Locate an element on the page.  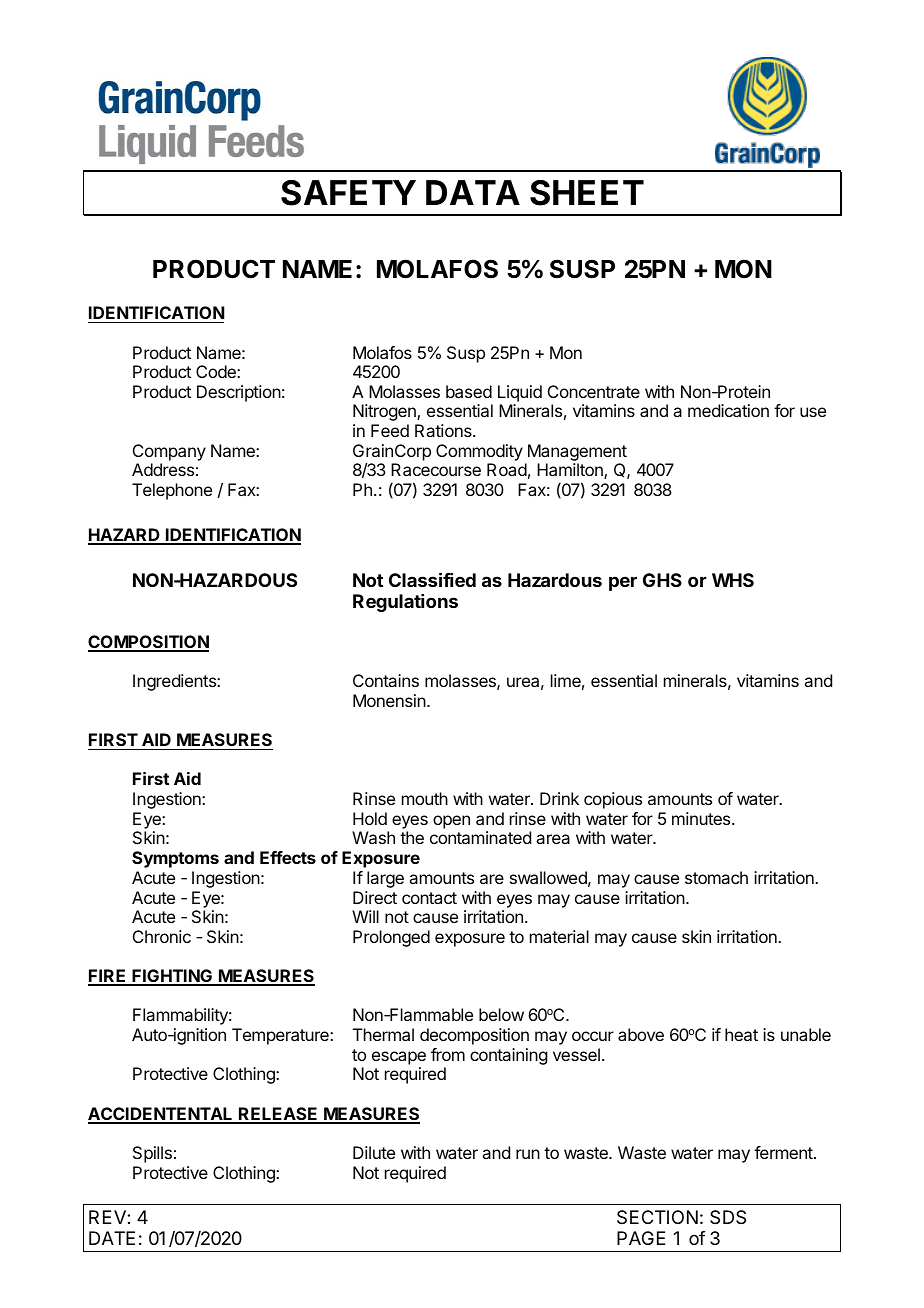
stomach is located at coordinates (716, 877).
